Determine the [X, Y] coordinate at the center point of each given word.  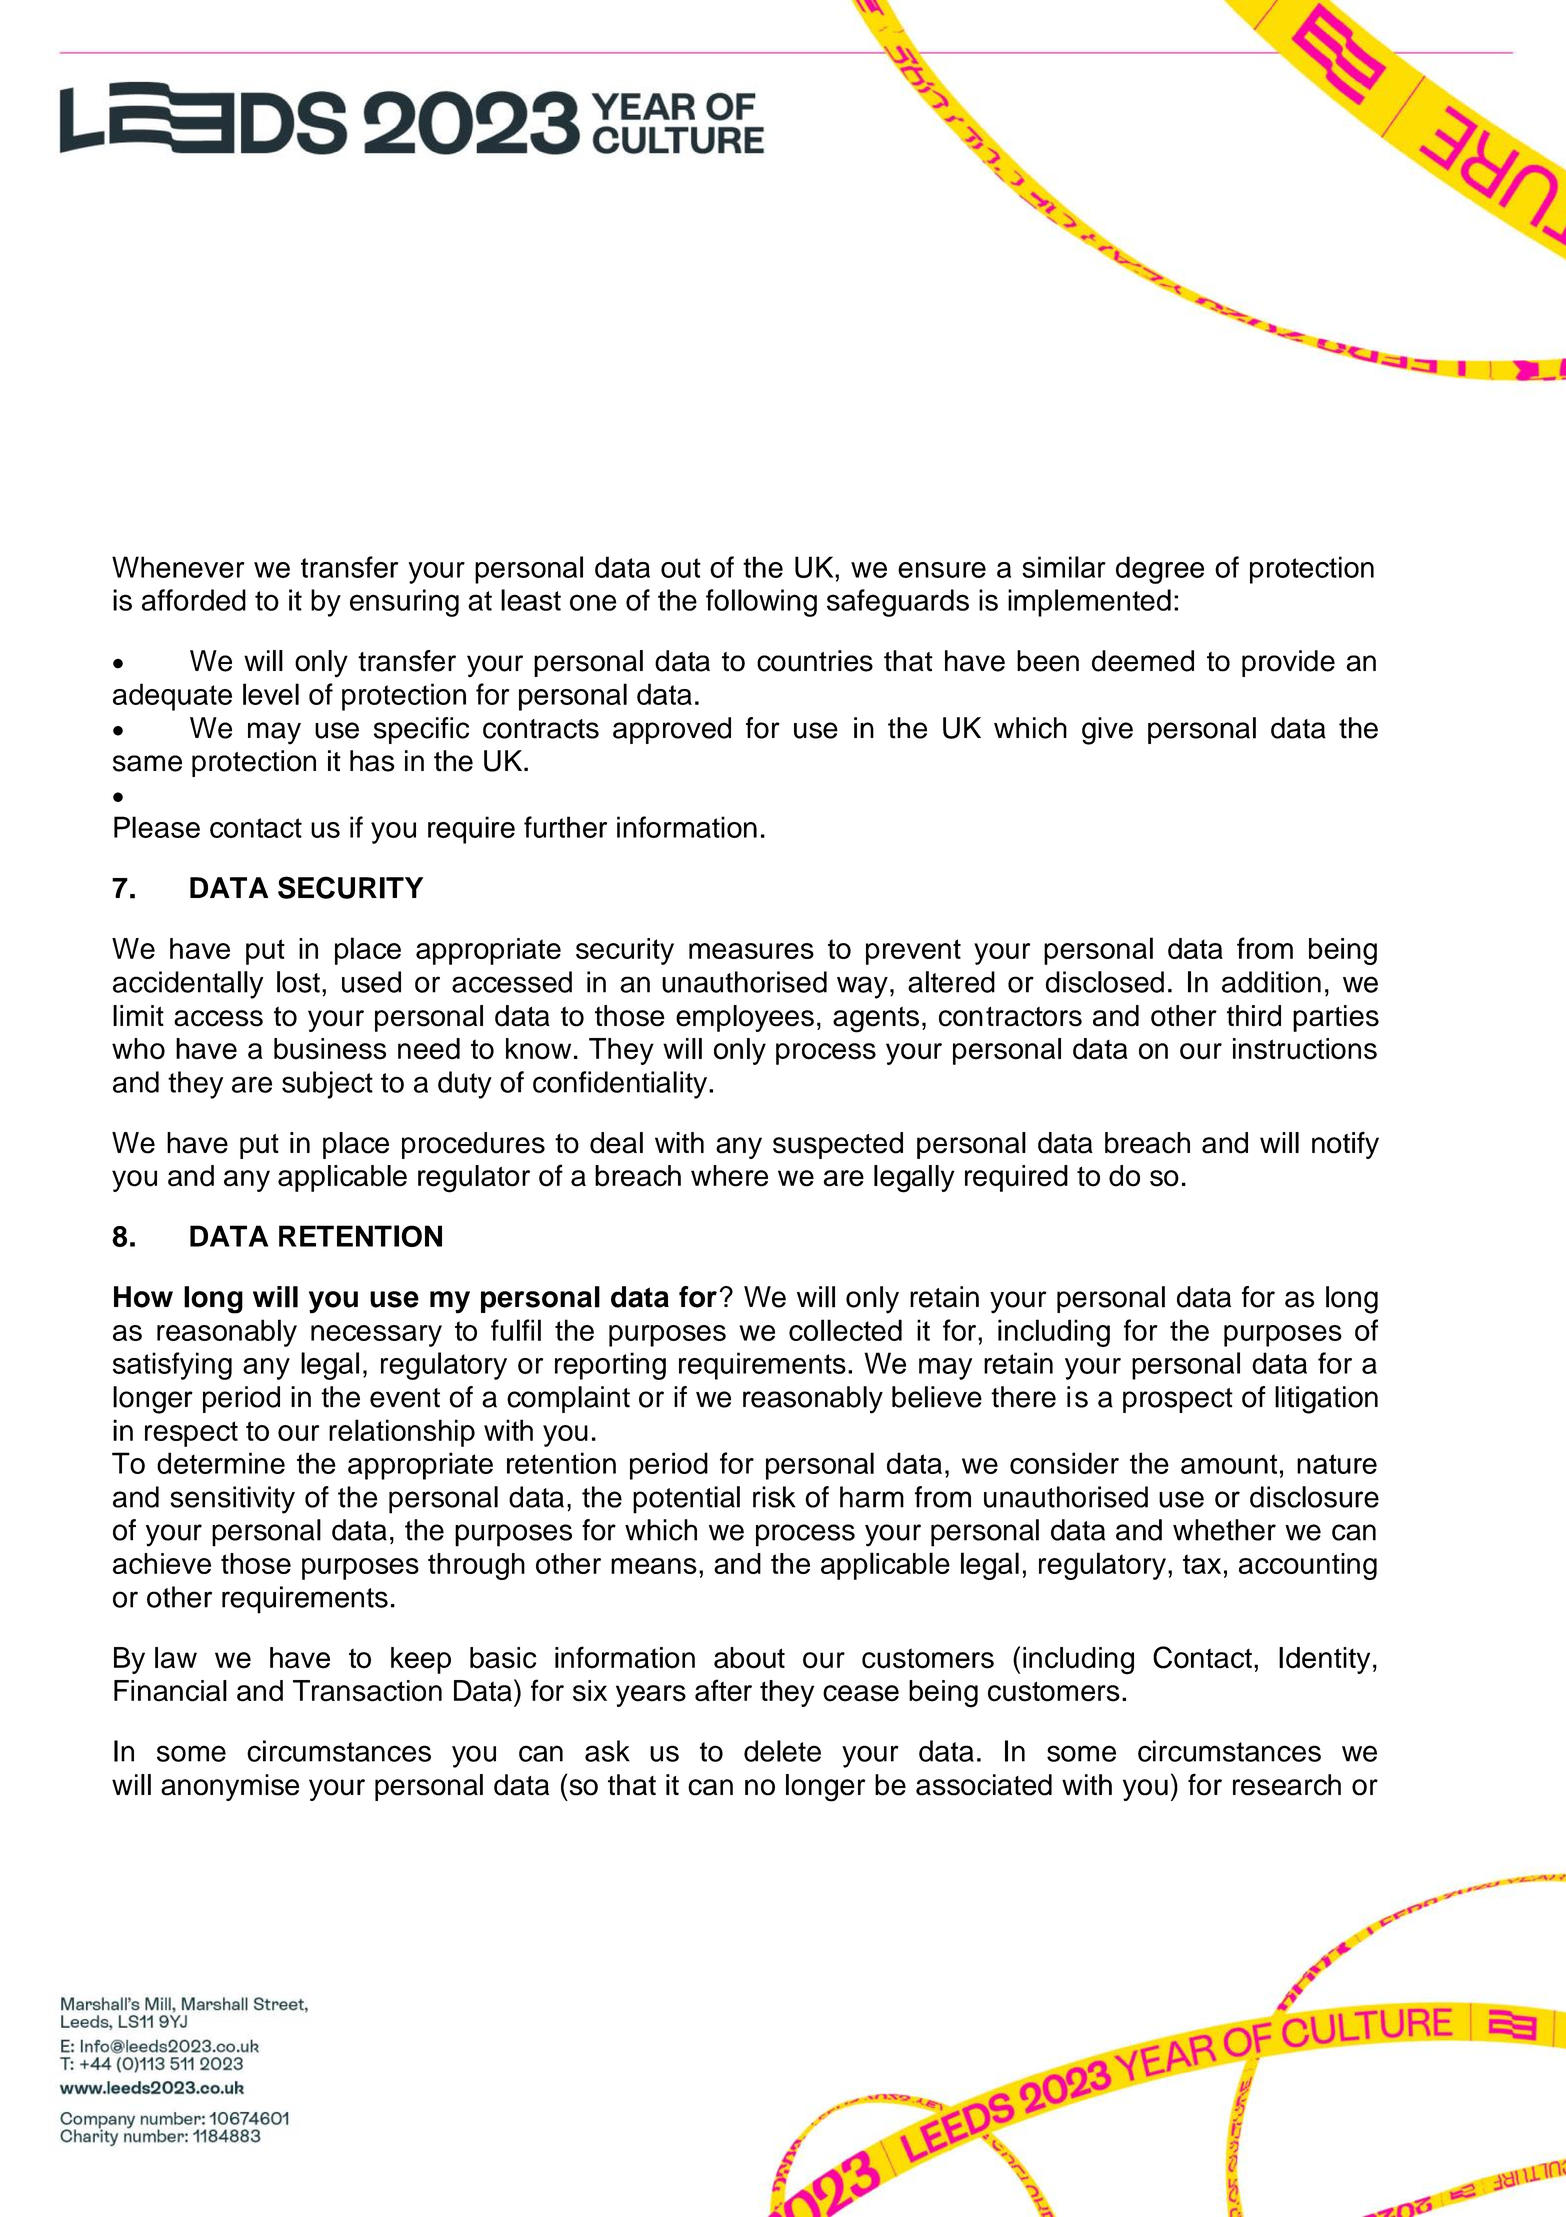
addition [1271, 982]
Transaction [367, 1691]
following [761, 603]
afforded [194, 600]
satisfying [172, 1366]
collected [845, 1330]
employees [745, 1018]
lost [298, 982]
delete [782, 1751]
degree [1160, 570]
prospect [1178, 1400]
